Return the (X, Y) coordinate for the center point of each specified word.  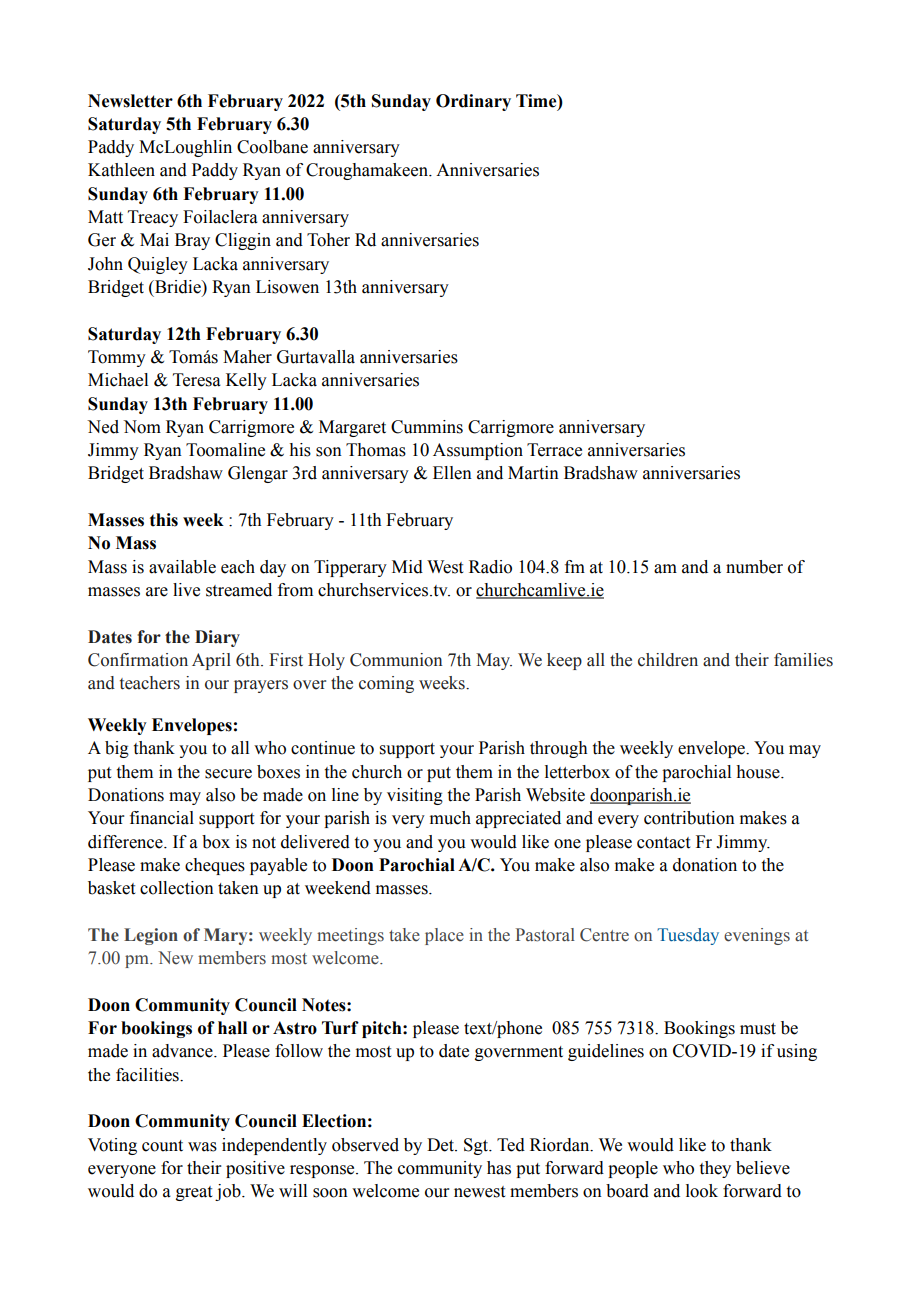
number (754, 567)
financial (162, 818)
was (202, 1147)
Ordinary (473, 102)
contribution (689, 818)
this (164, 520)
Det (441, 1145)
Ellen (452, 473)
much (450, 818)
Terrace (554, 450)
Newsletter (130, 101)
